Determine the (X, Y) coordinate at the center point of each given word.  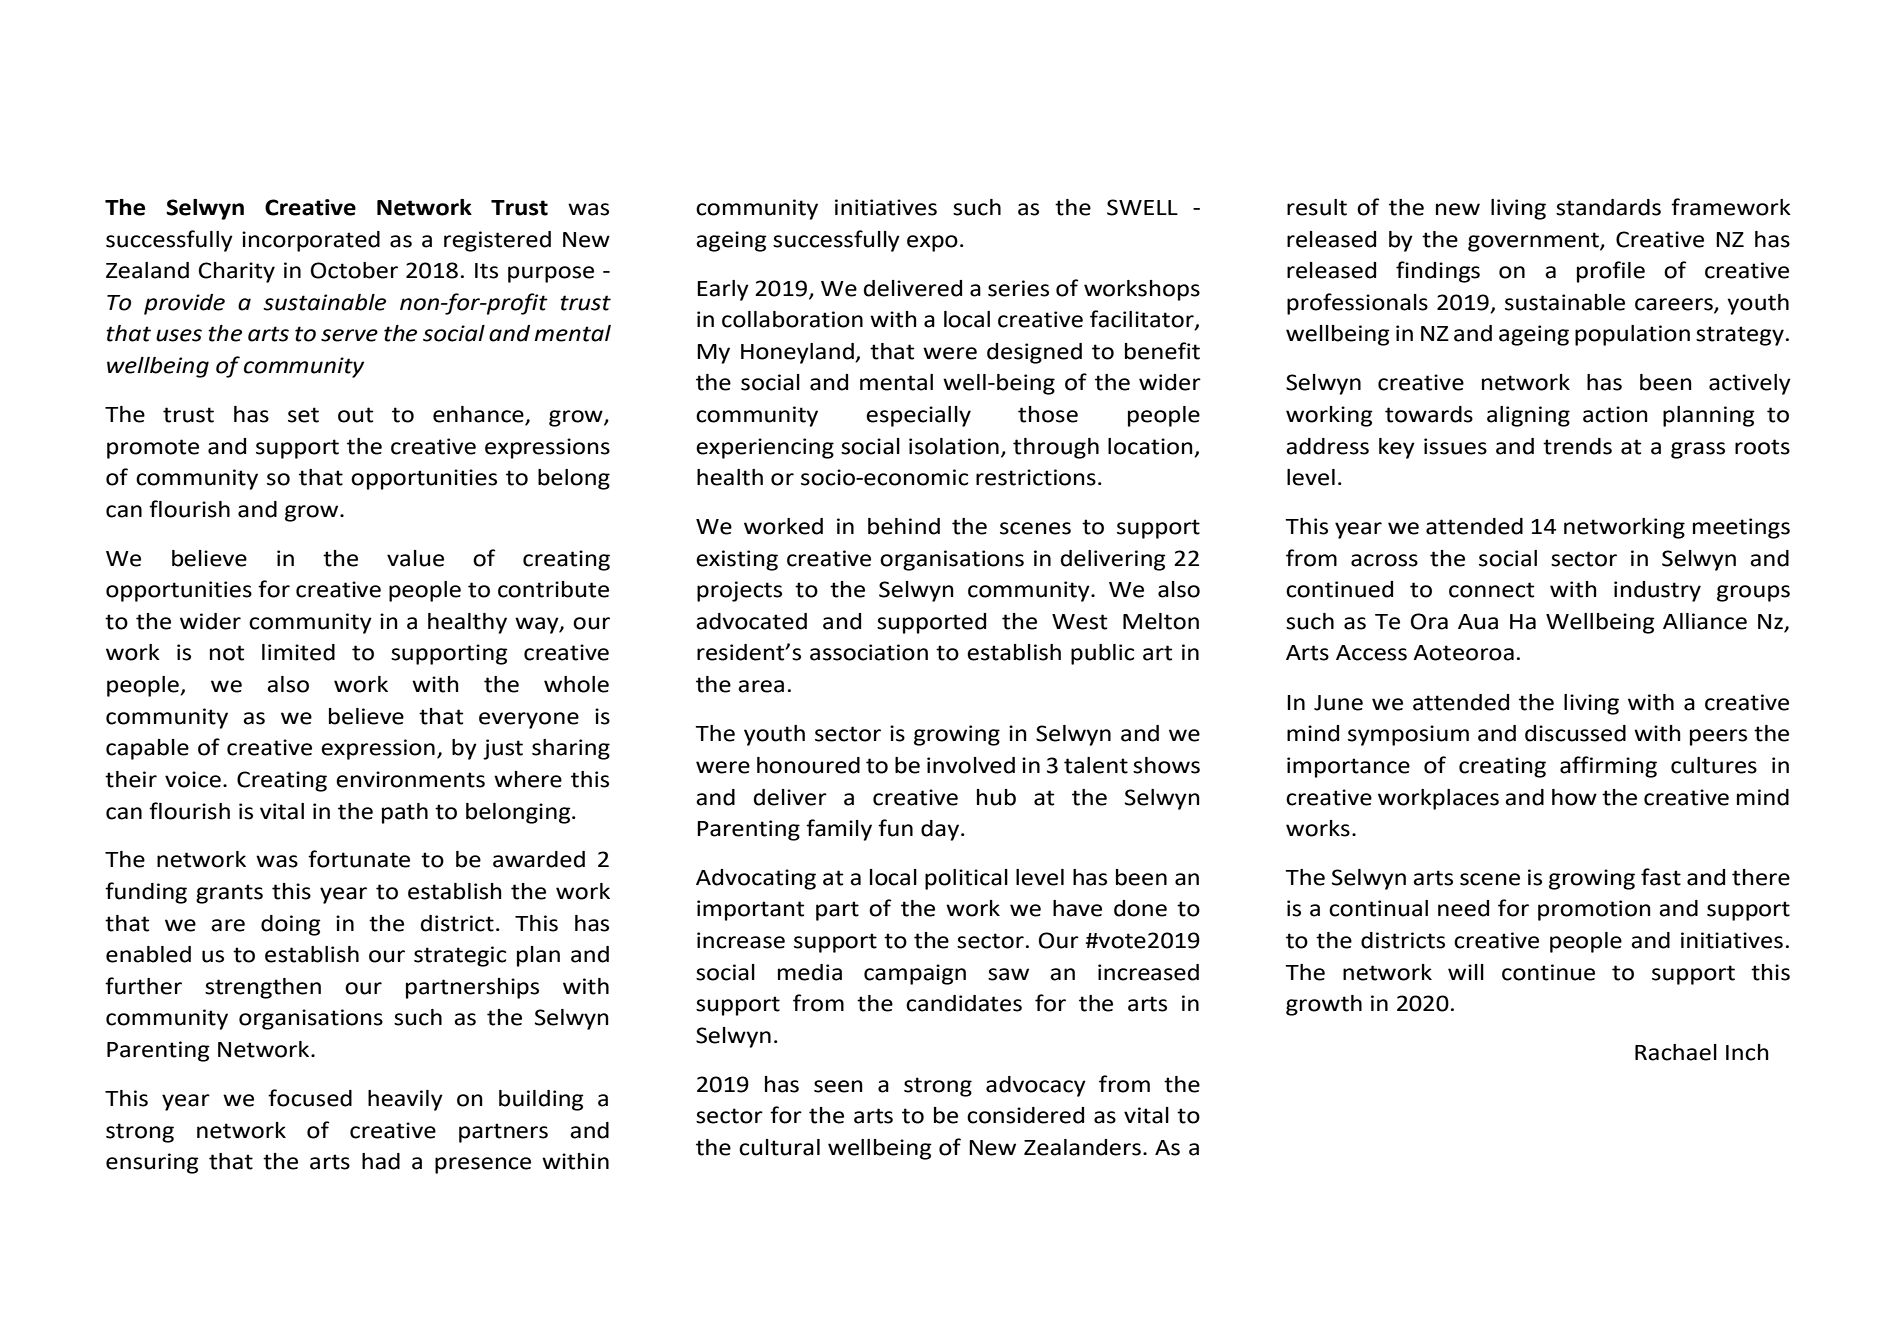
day (940, 830)
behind (904, 526)
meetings (1741, 528)
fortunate (359, 859)
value (415, 558)
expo (932, 243)
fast (1661, 877)
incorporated (311, 241)
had (381, 1161)
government (1534, 242)
